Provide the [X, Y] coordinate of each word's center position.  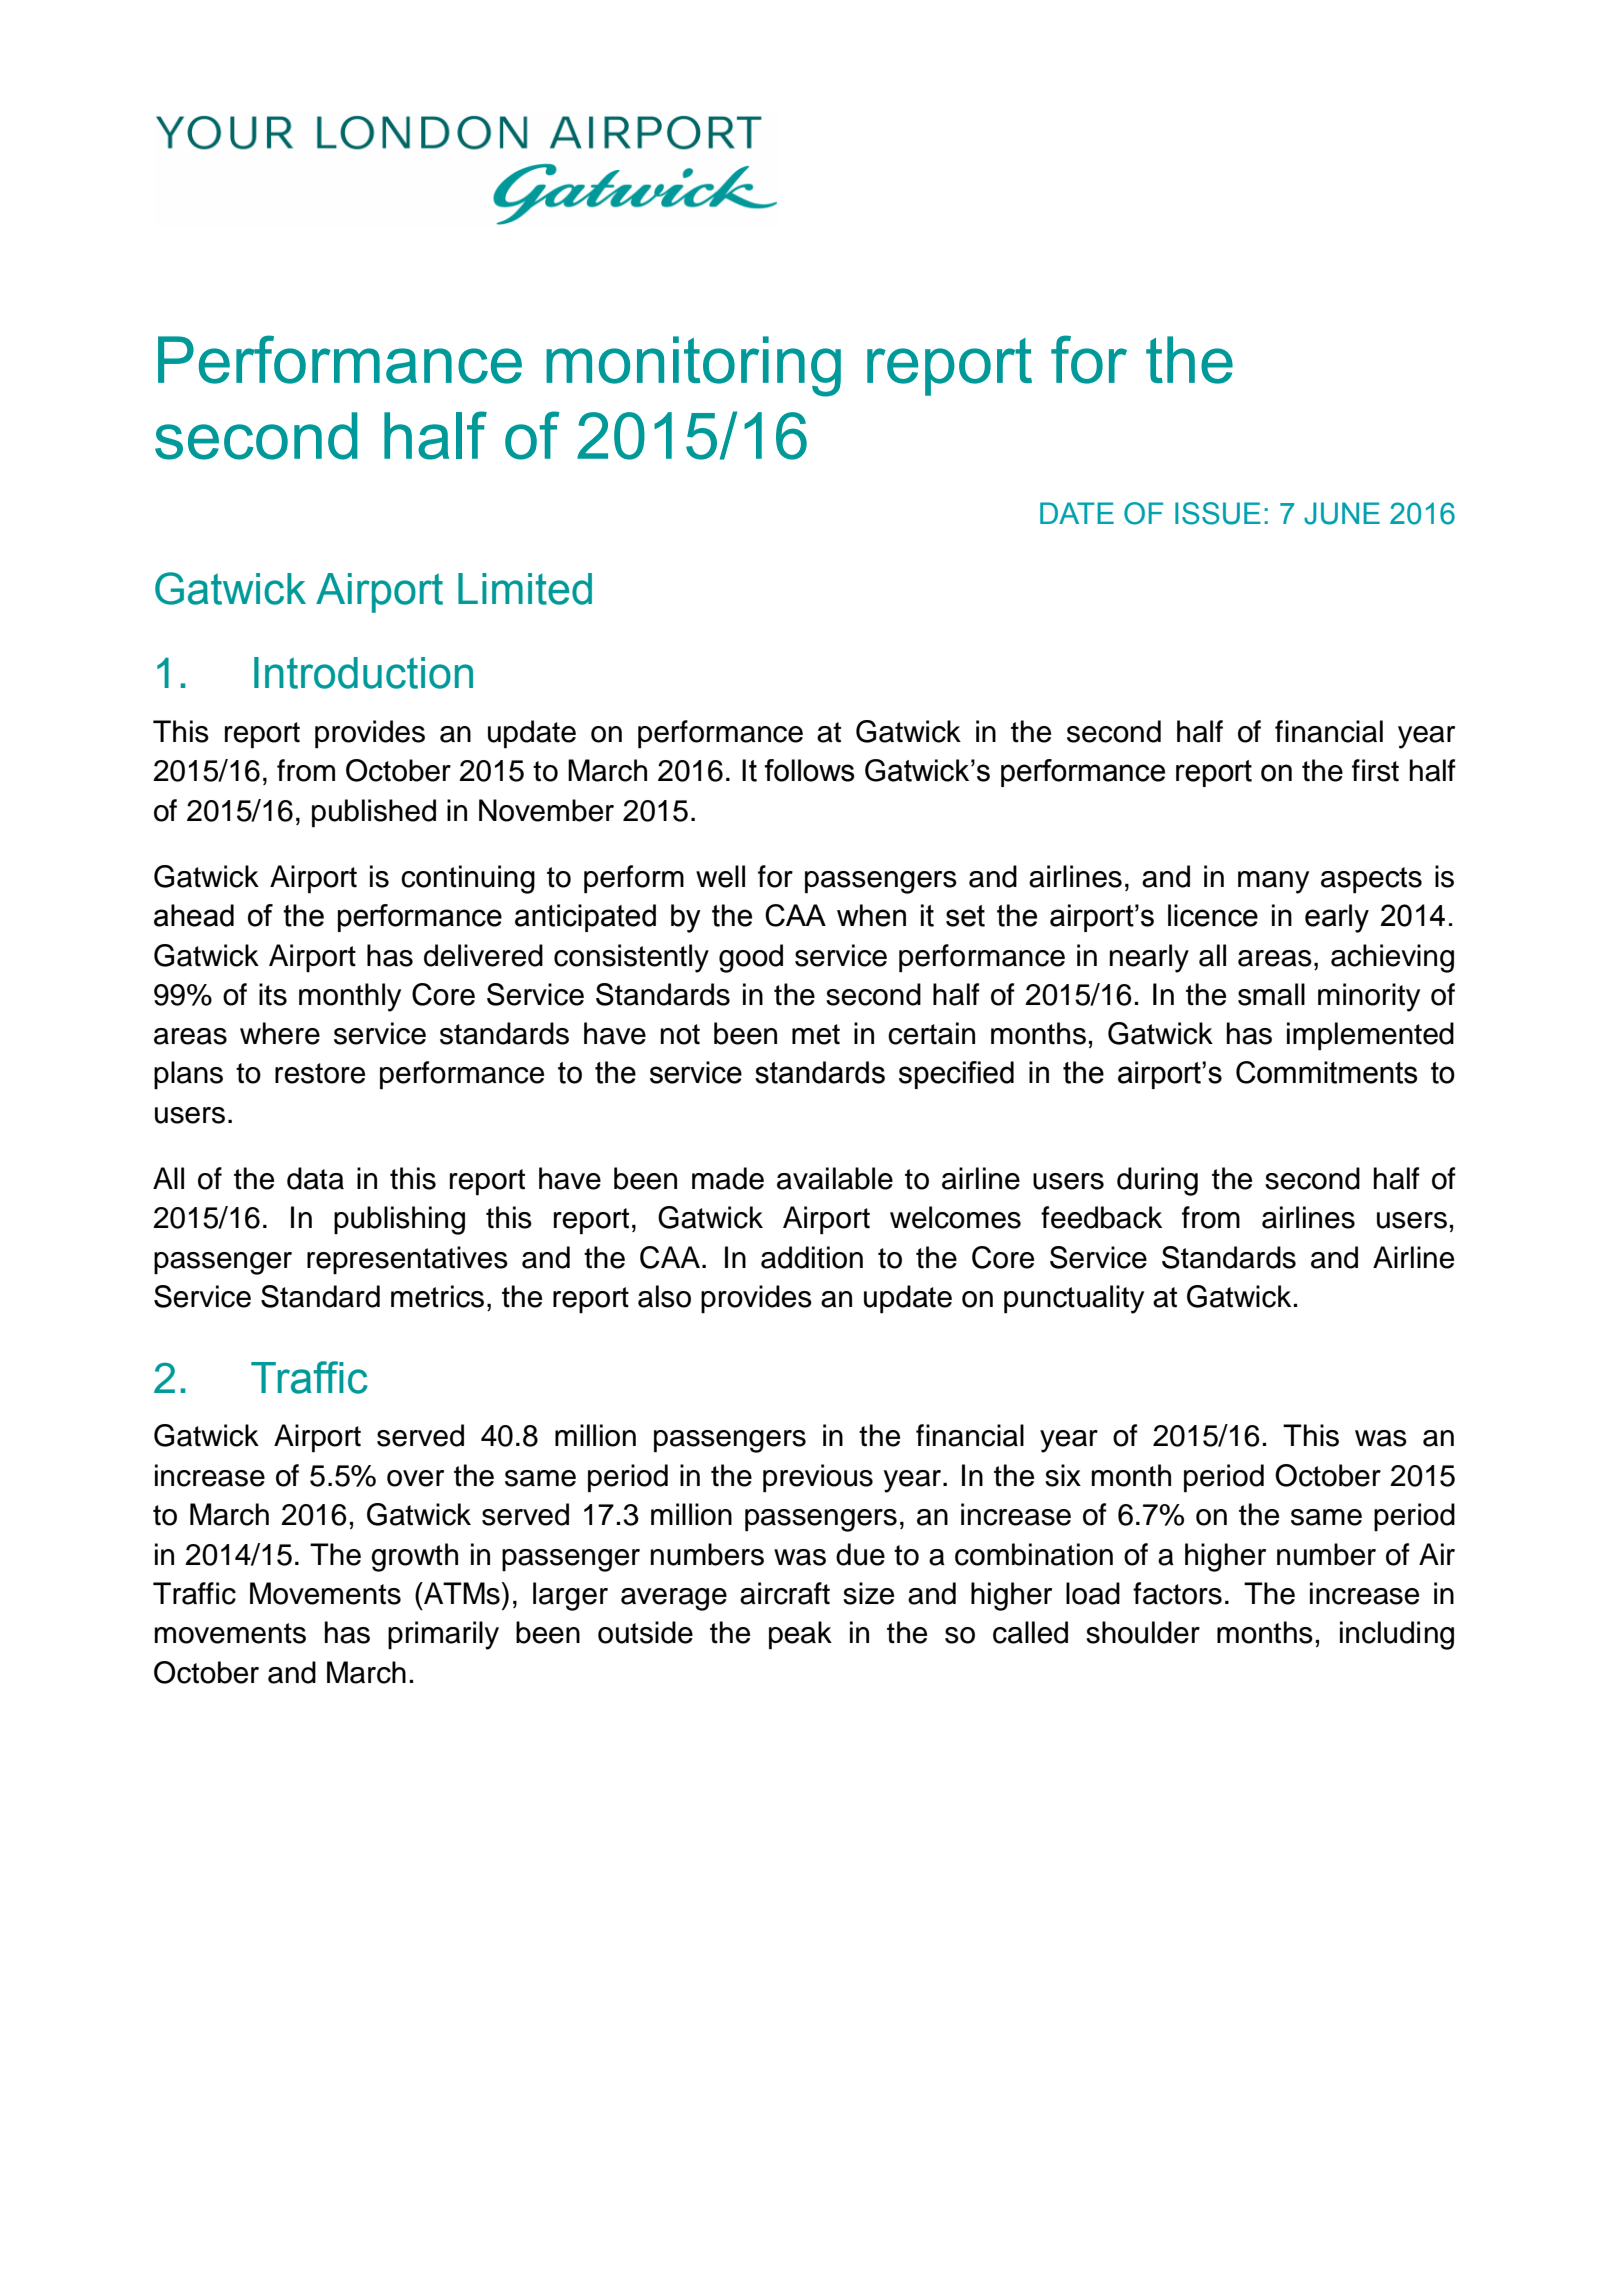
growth [414, 1557]
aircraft [785, 1593]
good [751, 958]
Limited [525, 589]
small [1271, 994]
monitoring [693, 366]
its [273, 994]
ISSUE [1218, 513]
